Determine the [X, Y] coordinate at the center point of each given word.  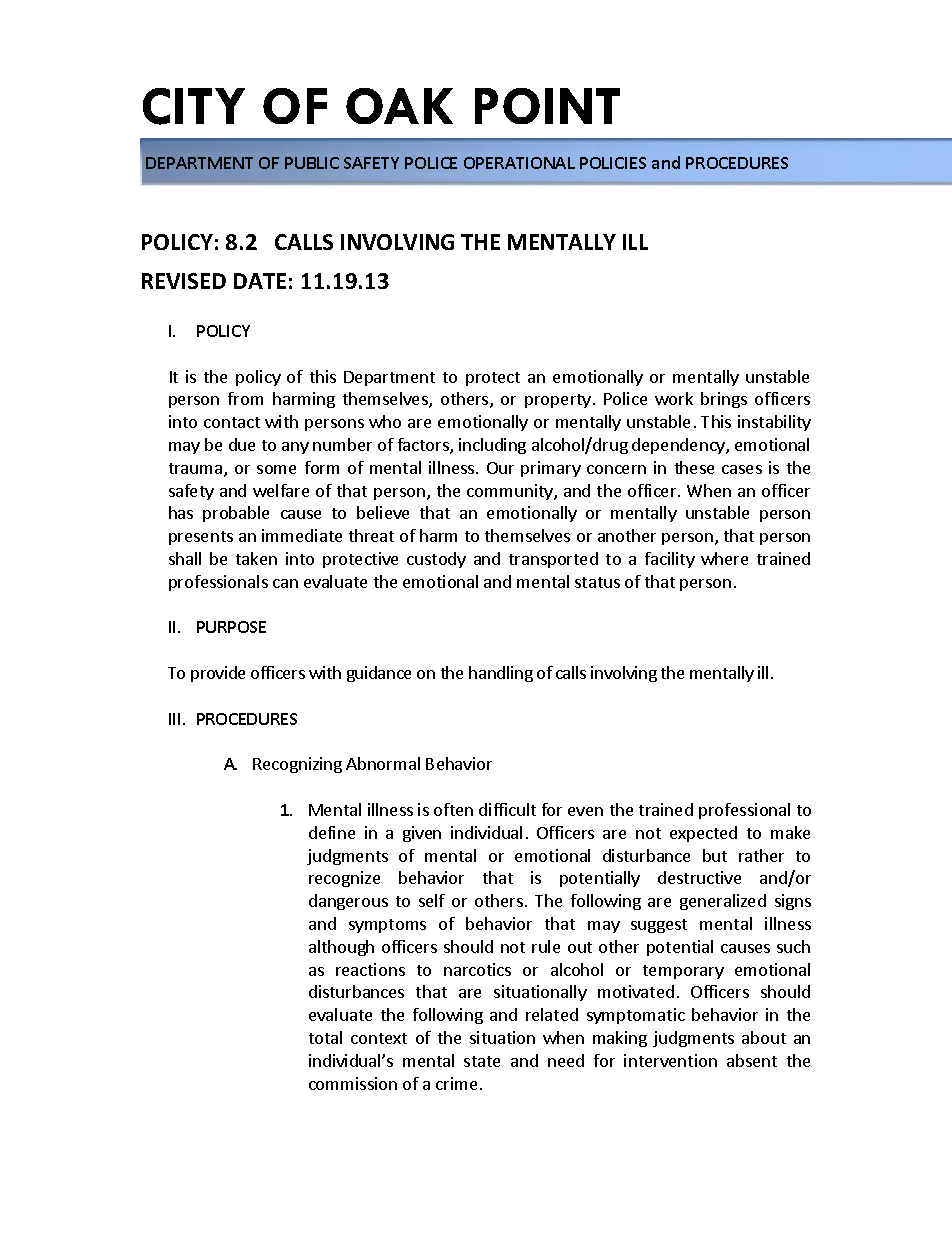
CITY [194, 106]
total [325, 1037]
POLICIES [613, 163]
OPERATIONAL [519, 163]
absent [752, 1060]
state [482, 1061]
